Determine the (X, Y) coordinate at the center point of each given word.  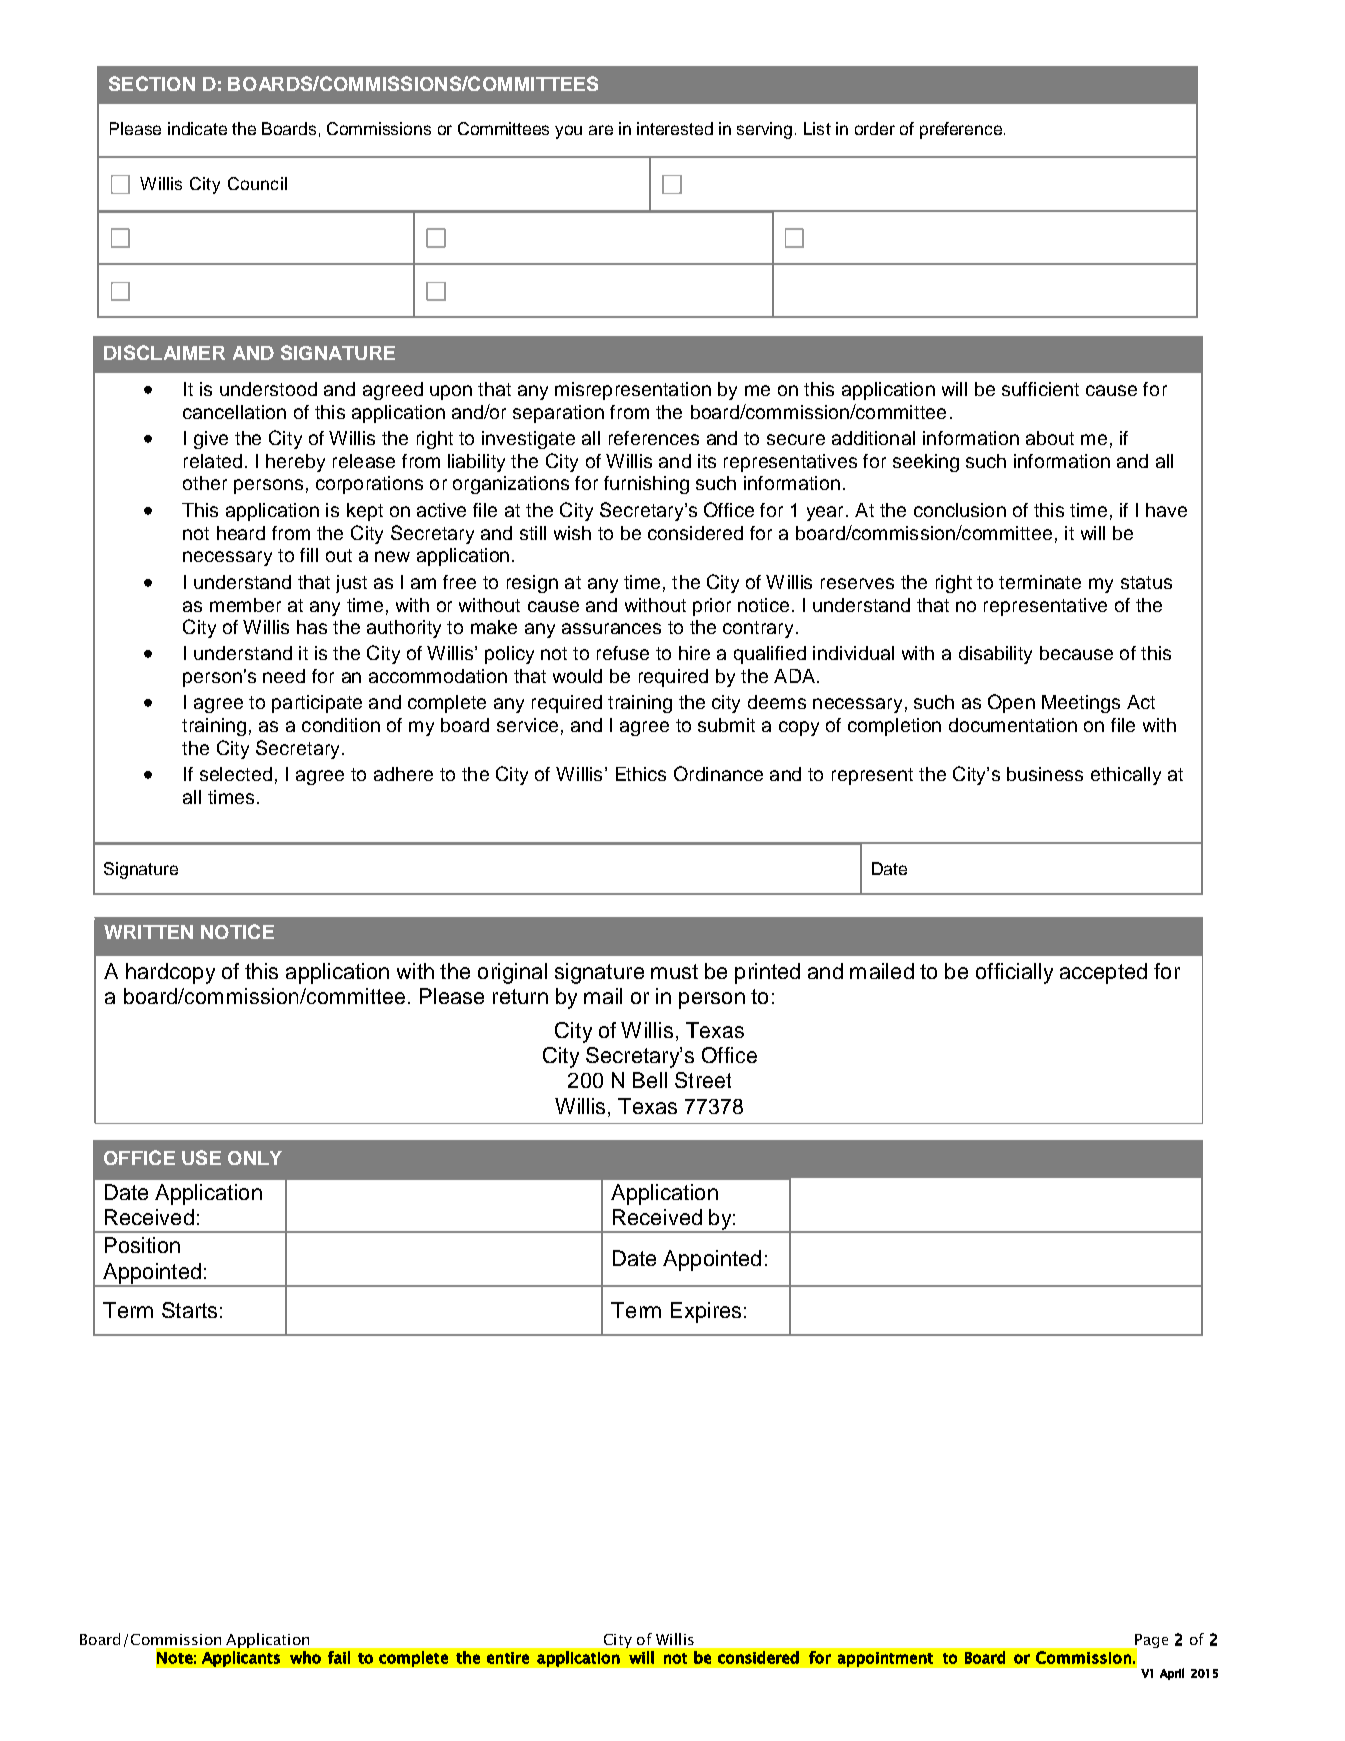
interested (675, 128)
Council (257, 183)
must (674, 971)
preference (961, 130)
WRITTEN (148, 932)
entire (508, 1658)
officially (1014, 973)
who (305, 1657)
